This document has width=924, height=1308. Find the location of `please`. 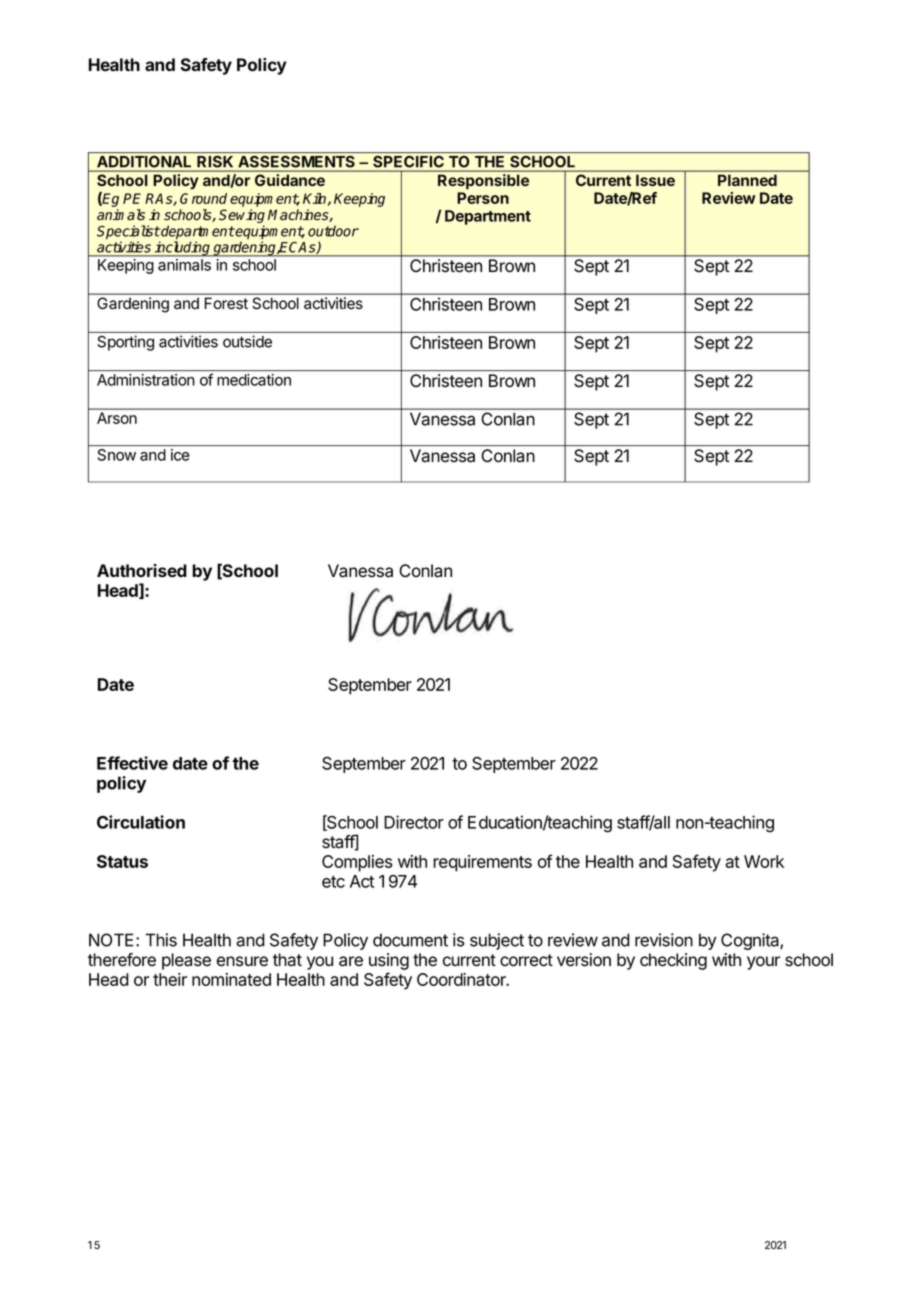

please is located at coordinates (186, 961).
